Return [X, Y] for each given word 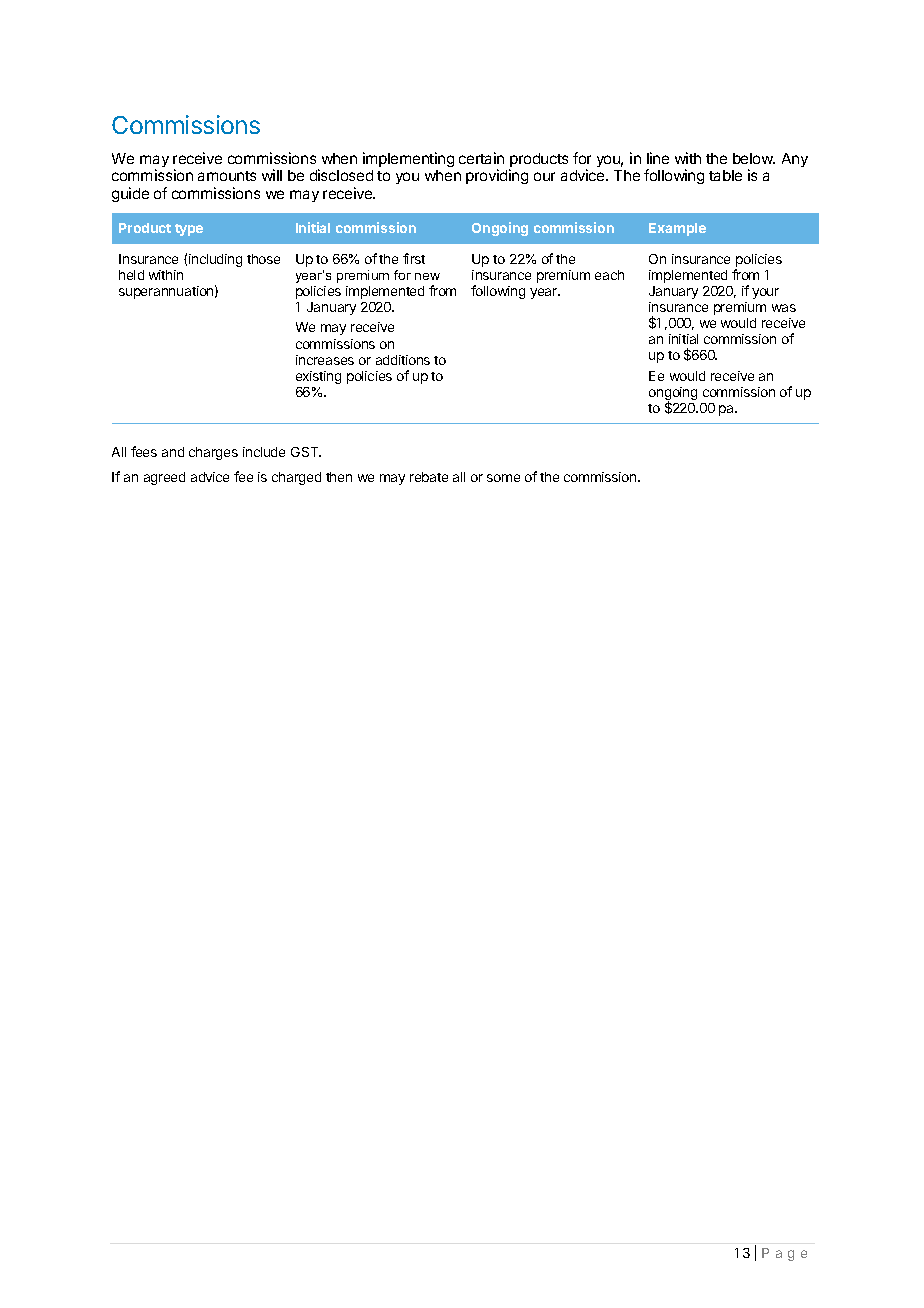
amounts [227, 176]
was [784, 308]
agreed [164, 478]
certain [481, 158]
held [131, 275]
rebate [429, 477]
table [725, 175]
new [427, 276]
